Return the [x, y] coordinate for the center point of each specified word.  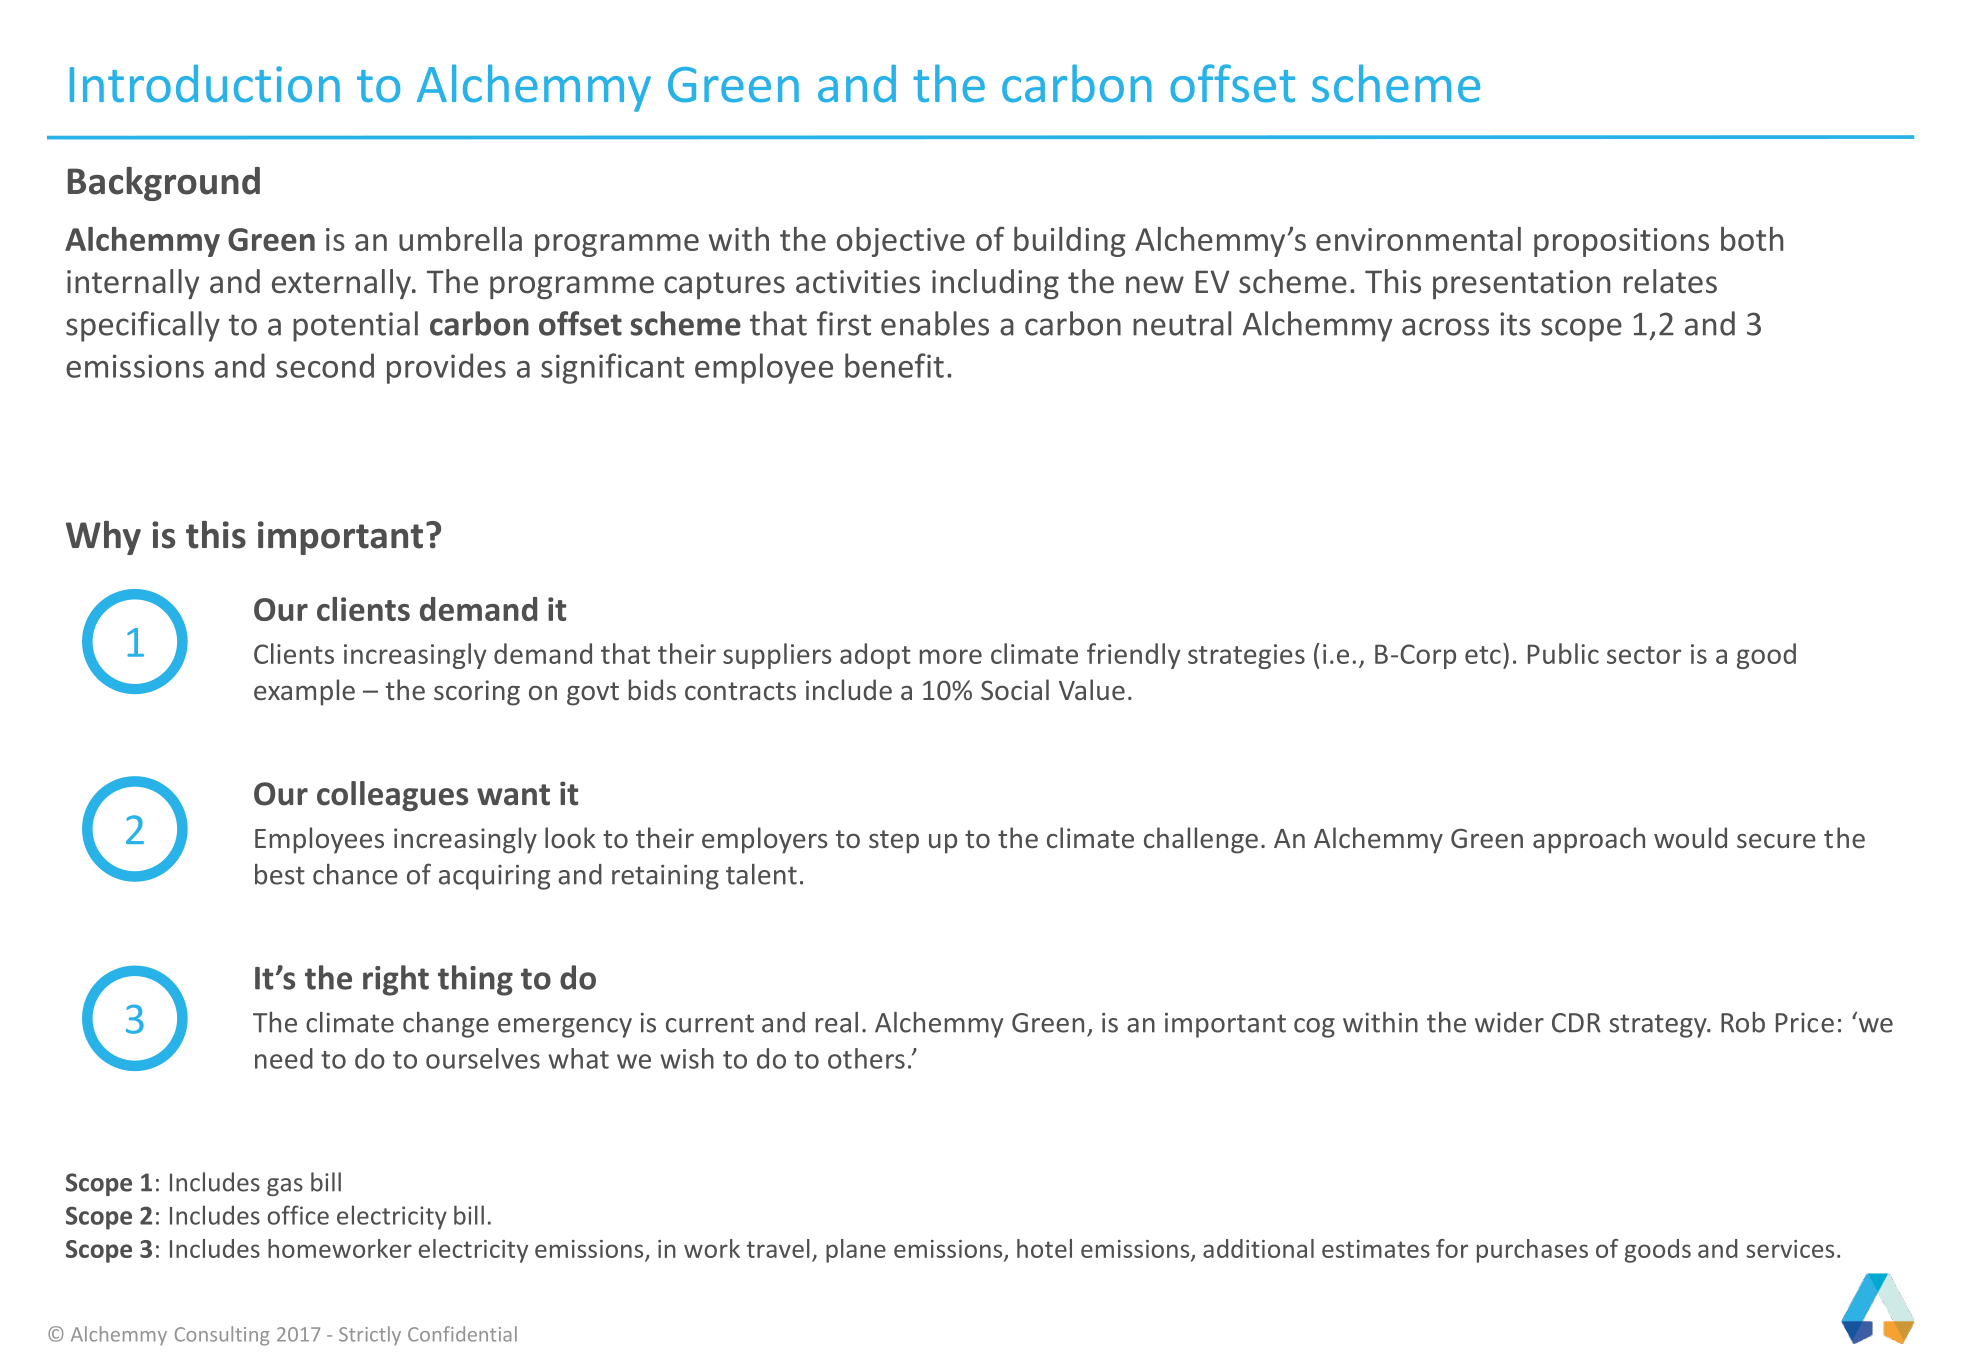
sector [1644, 655]
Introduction [205, 84]
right [396, 980]
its [1515, 324]
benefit [894, 365]
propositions [1621, 242]
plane [856, 1251]
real [837, 1022]
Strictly [370, 1335]
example [304, 692]
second [325, 365]
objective [901, 242]
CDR [1576, 1023]
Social [1015, 689]
